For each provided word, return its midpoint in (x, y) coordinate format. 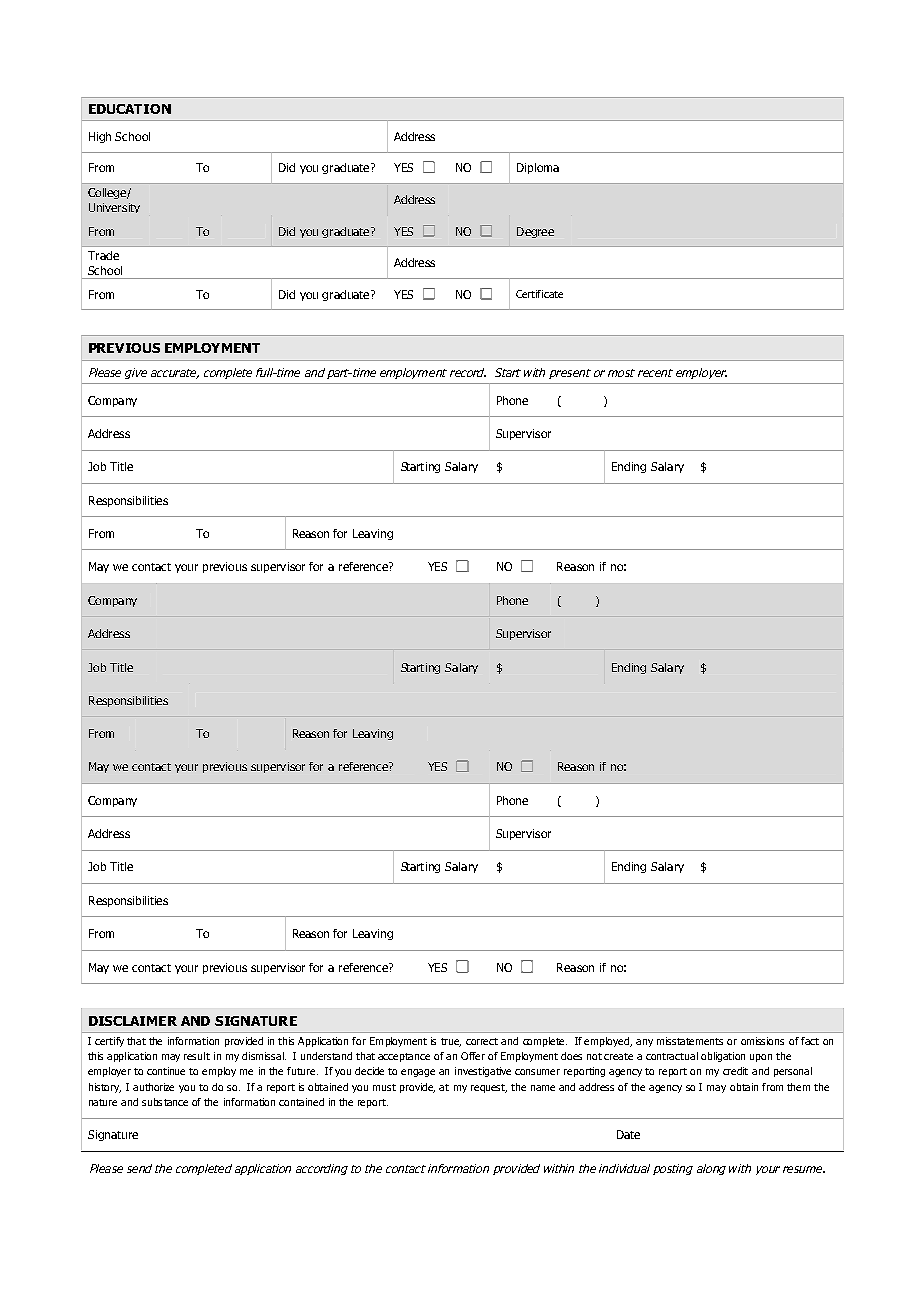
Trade (103, 255)
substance (165, 1102)
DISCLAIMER (133, 1021)
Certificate (539, 294)
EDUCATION (130, 109)
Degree (535, 232)
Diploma (538, 168)
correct (482, 1041)
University (114, 208)
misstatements (690, 1041)
